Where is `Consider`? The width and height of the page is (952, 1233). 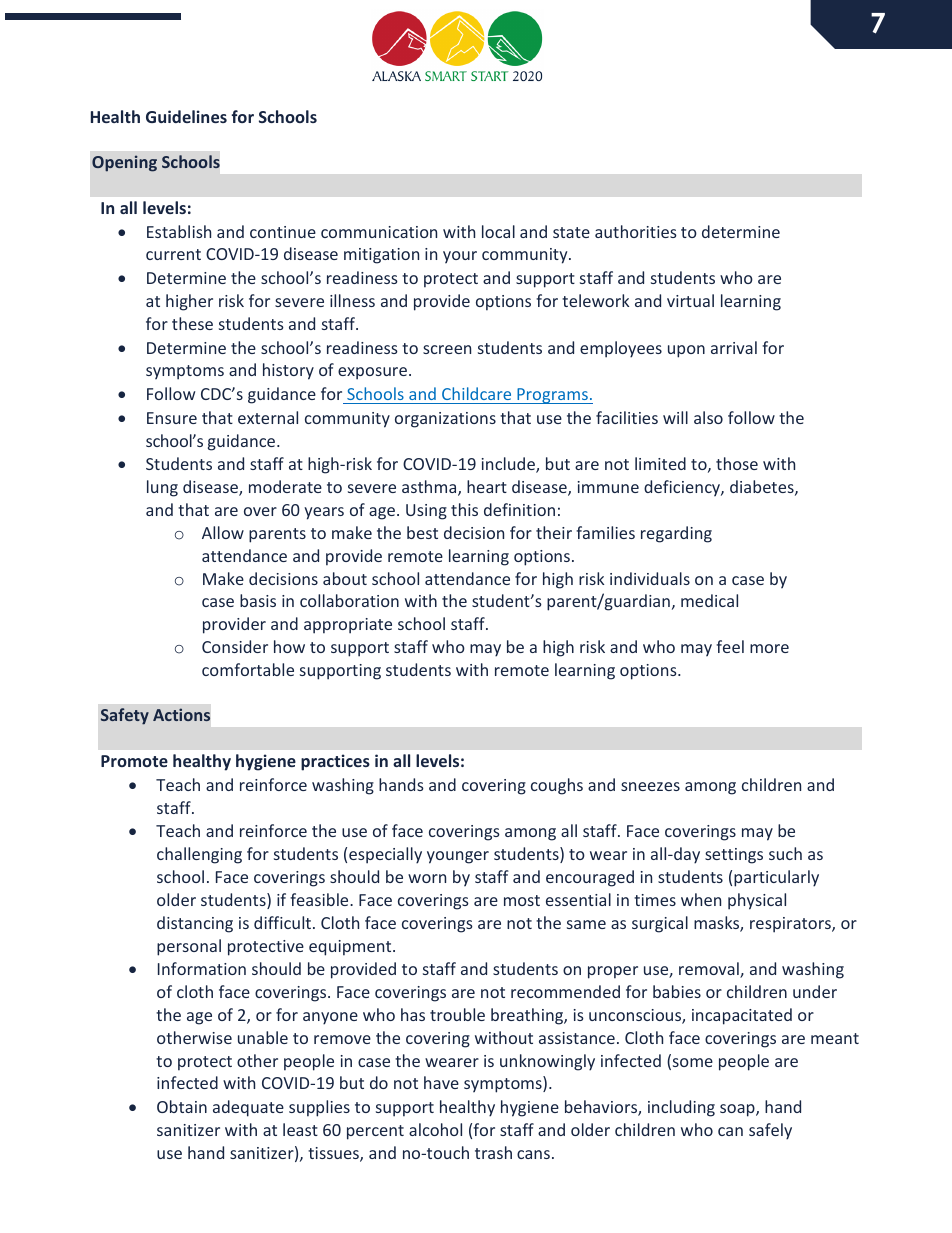
Consider is located at coordinates (235, 646).
